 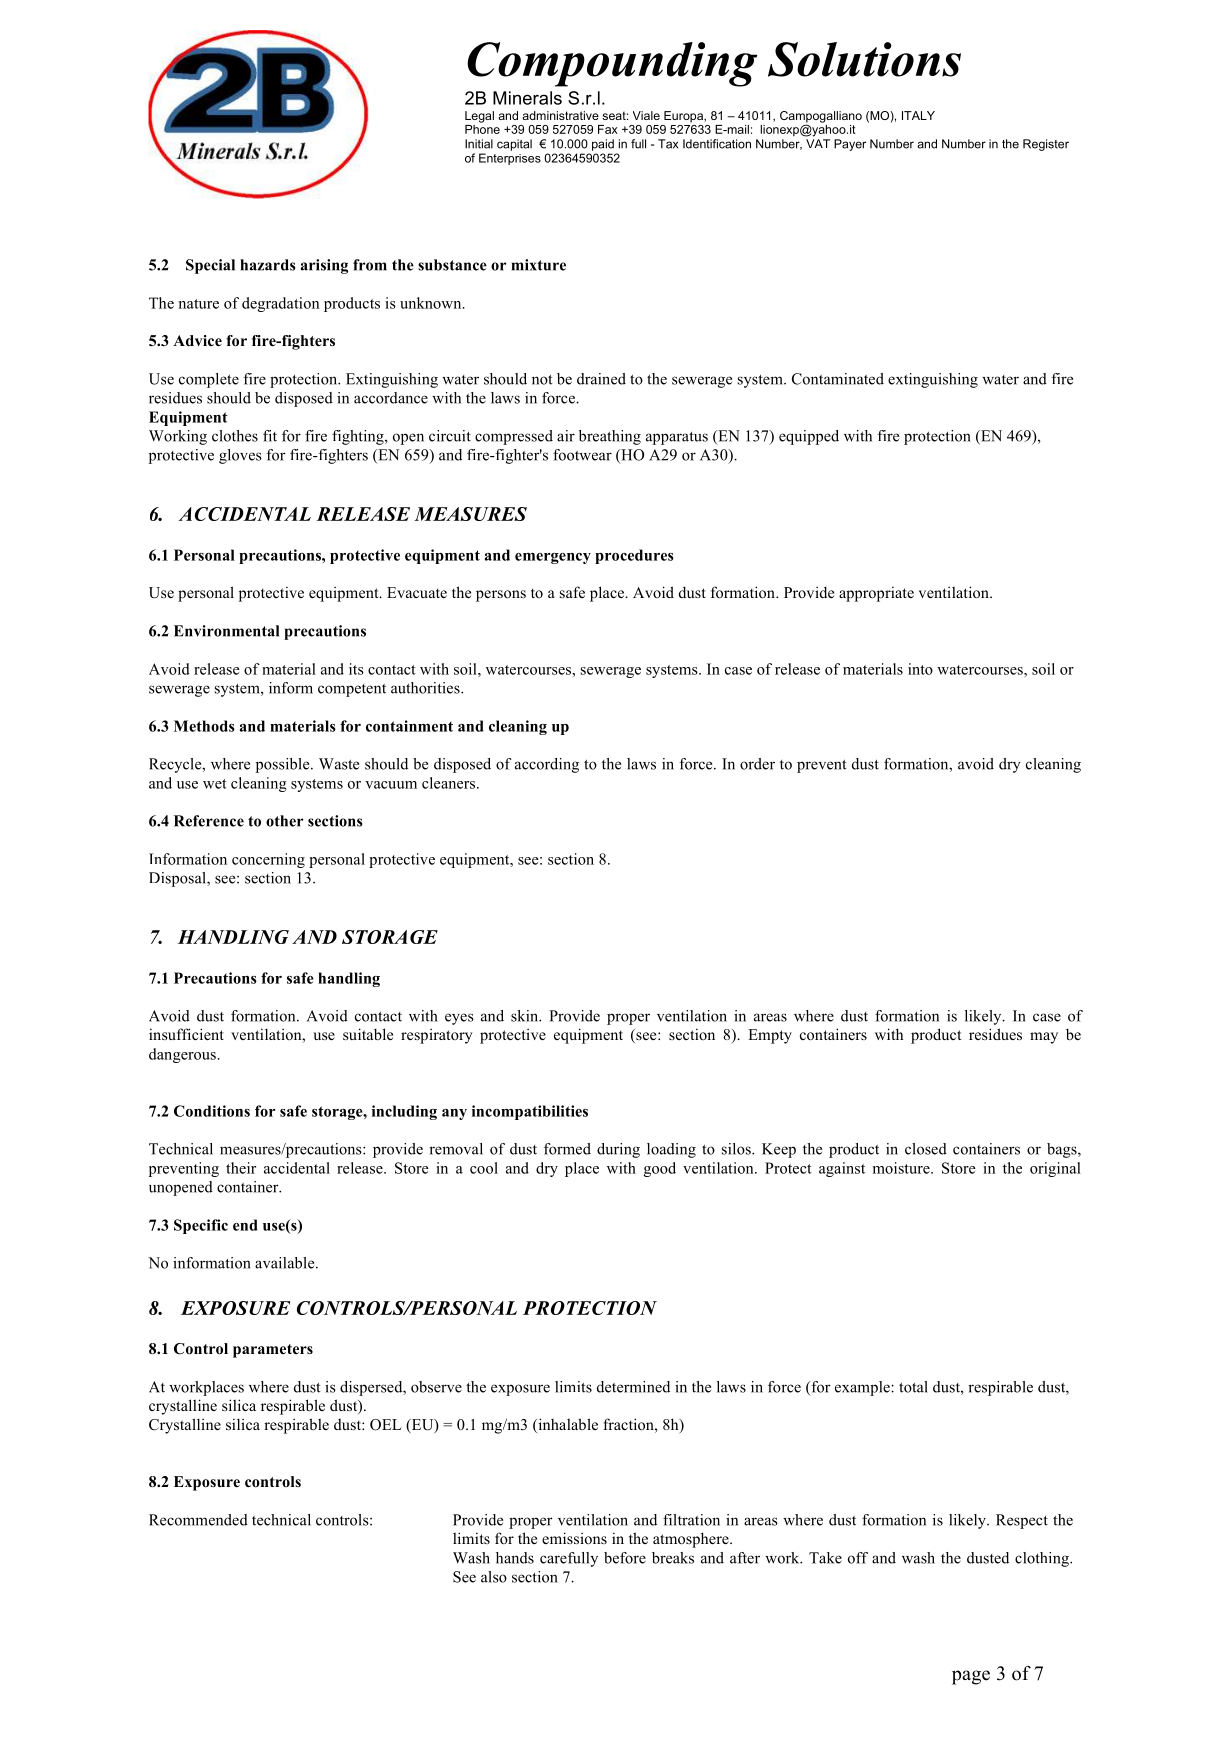 I want to click on gloves, so click(x=240, y=456).
